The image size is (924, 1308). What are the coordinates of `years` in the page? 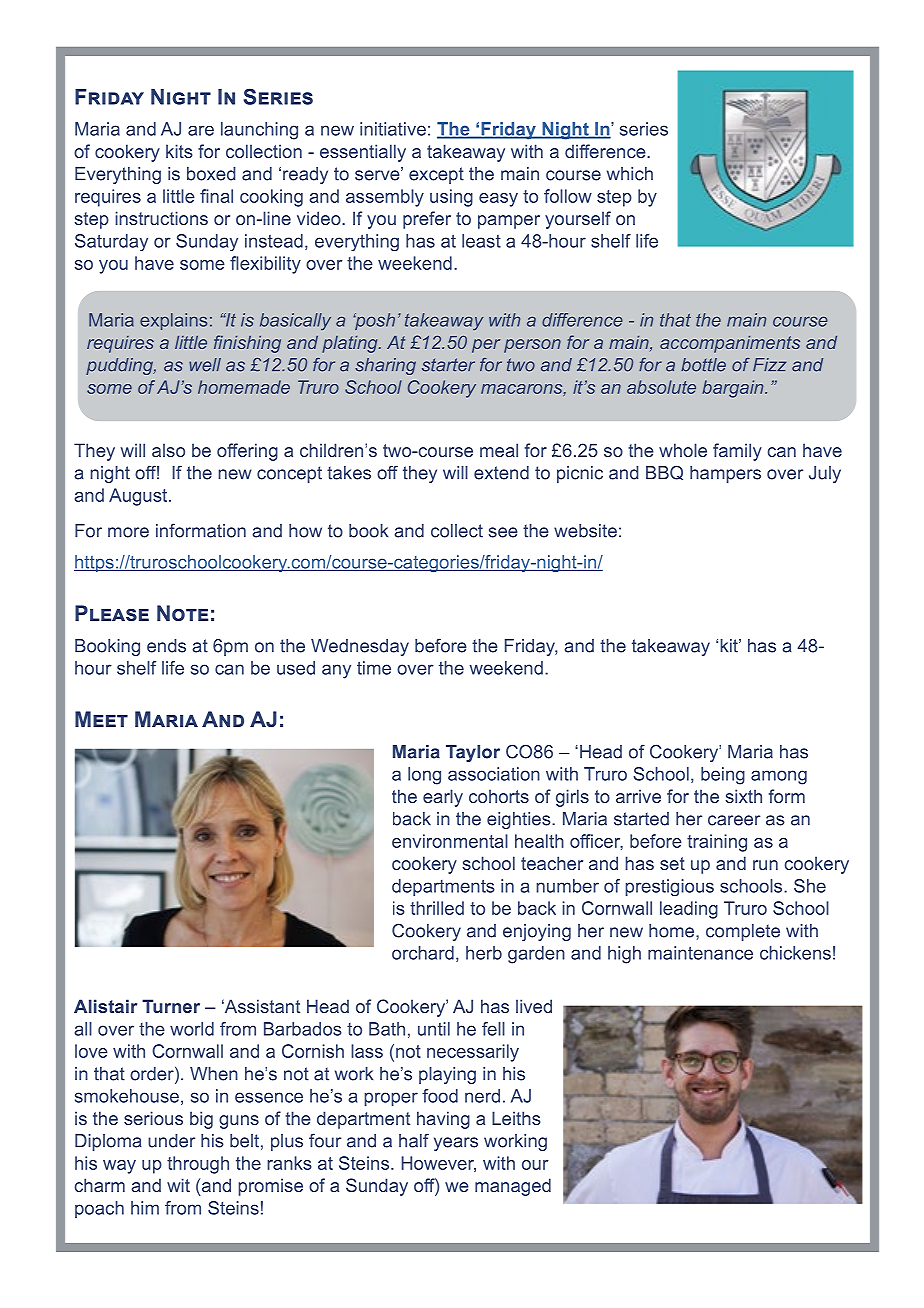 It's located at (456, 1144).
